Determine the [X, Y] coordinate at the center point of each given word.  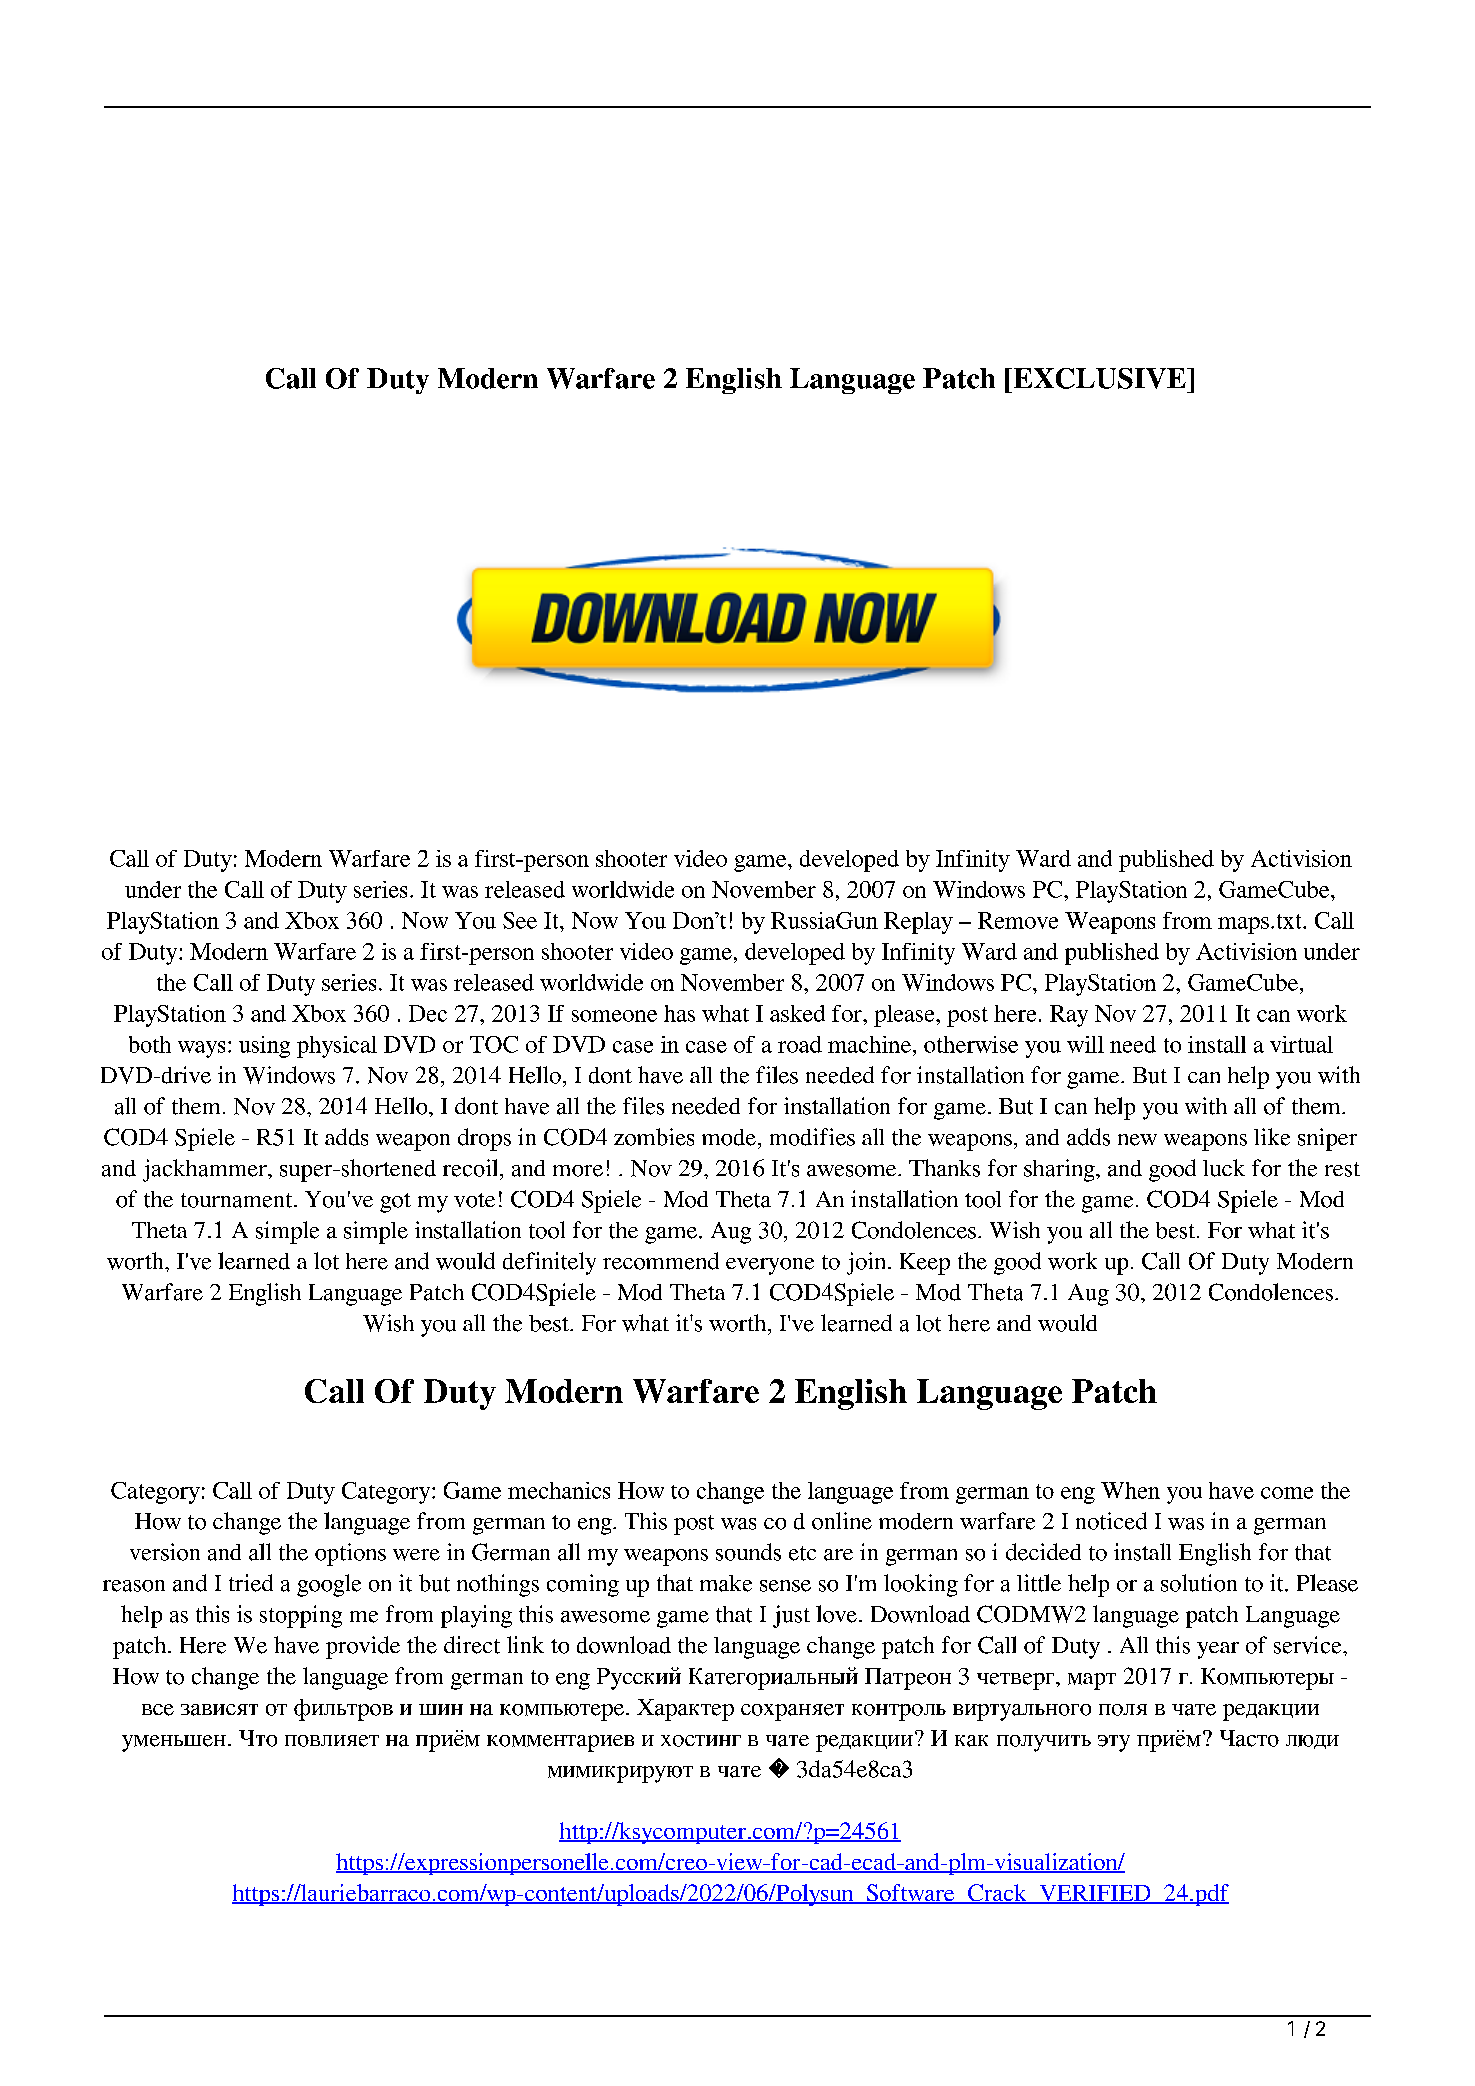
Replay [918, 923]
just [791, 1616]
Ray [1069, 1016]
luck [1224, 1168]
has [679, 1013]
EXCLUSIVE [1099, 378]
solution [1199, 1583]
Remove [1018, 920]
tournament [238, 1200]
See [520, 920]
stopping [301, 1616]
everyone [770, 1266]
